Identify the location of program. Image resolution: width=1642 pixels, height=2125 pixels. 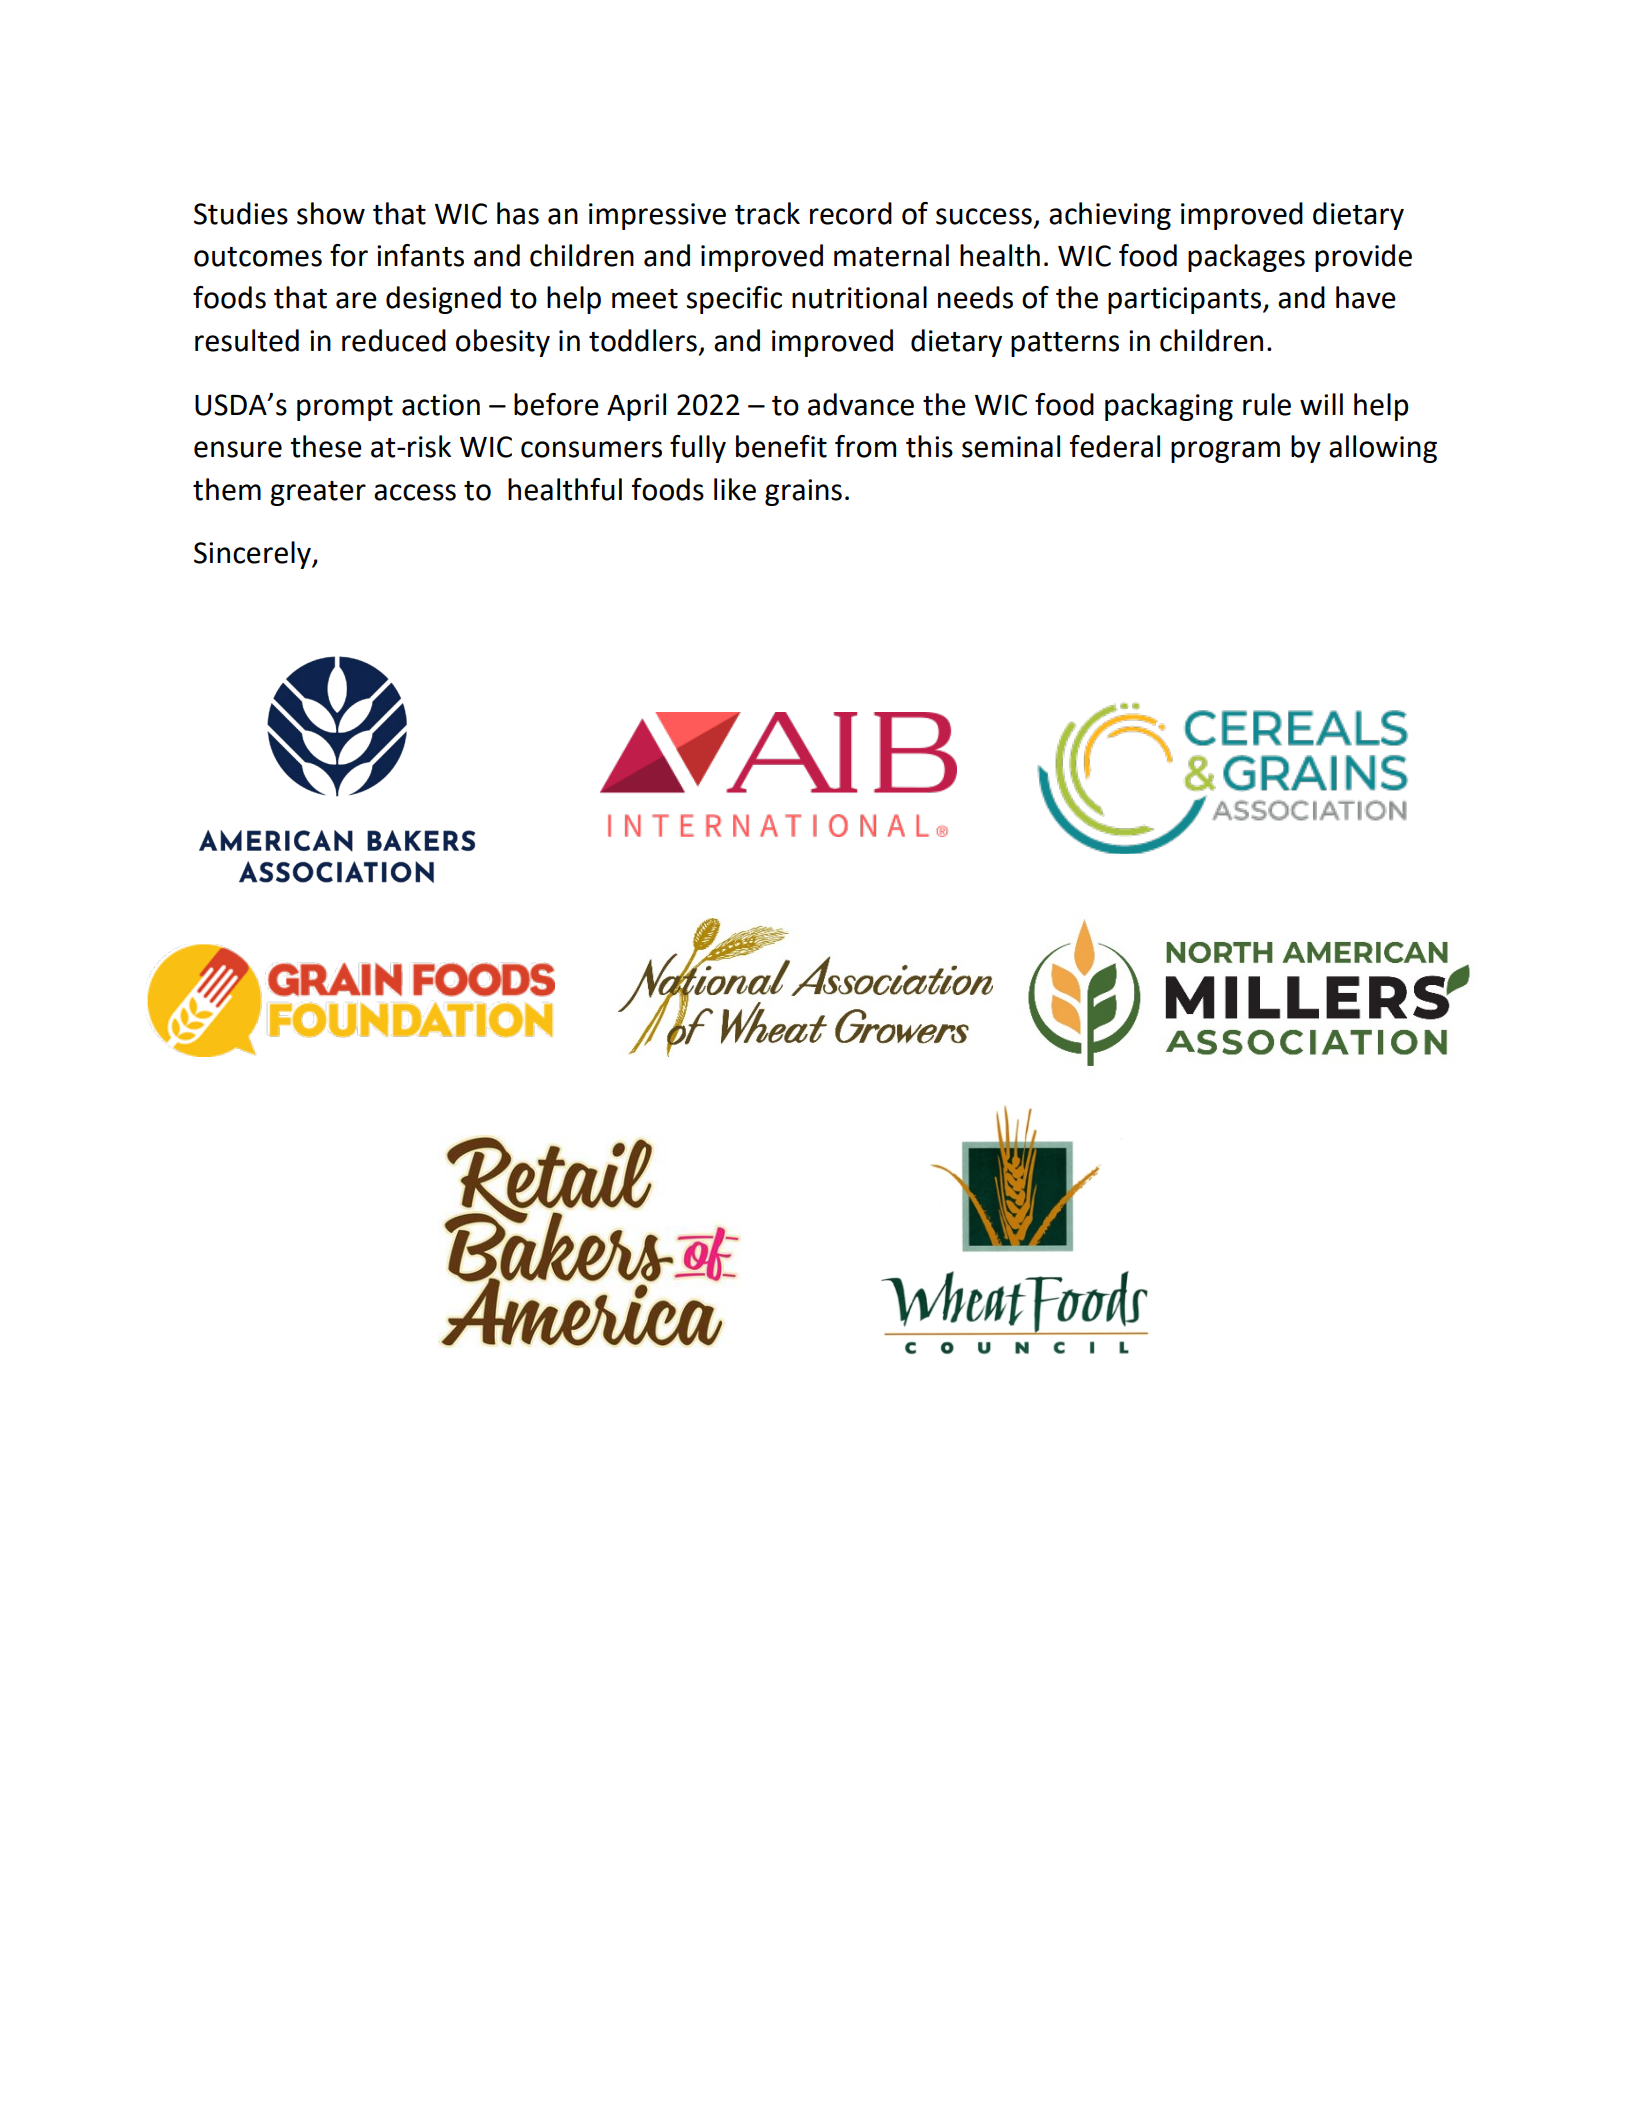
(1225, 452).
